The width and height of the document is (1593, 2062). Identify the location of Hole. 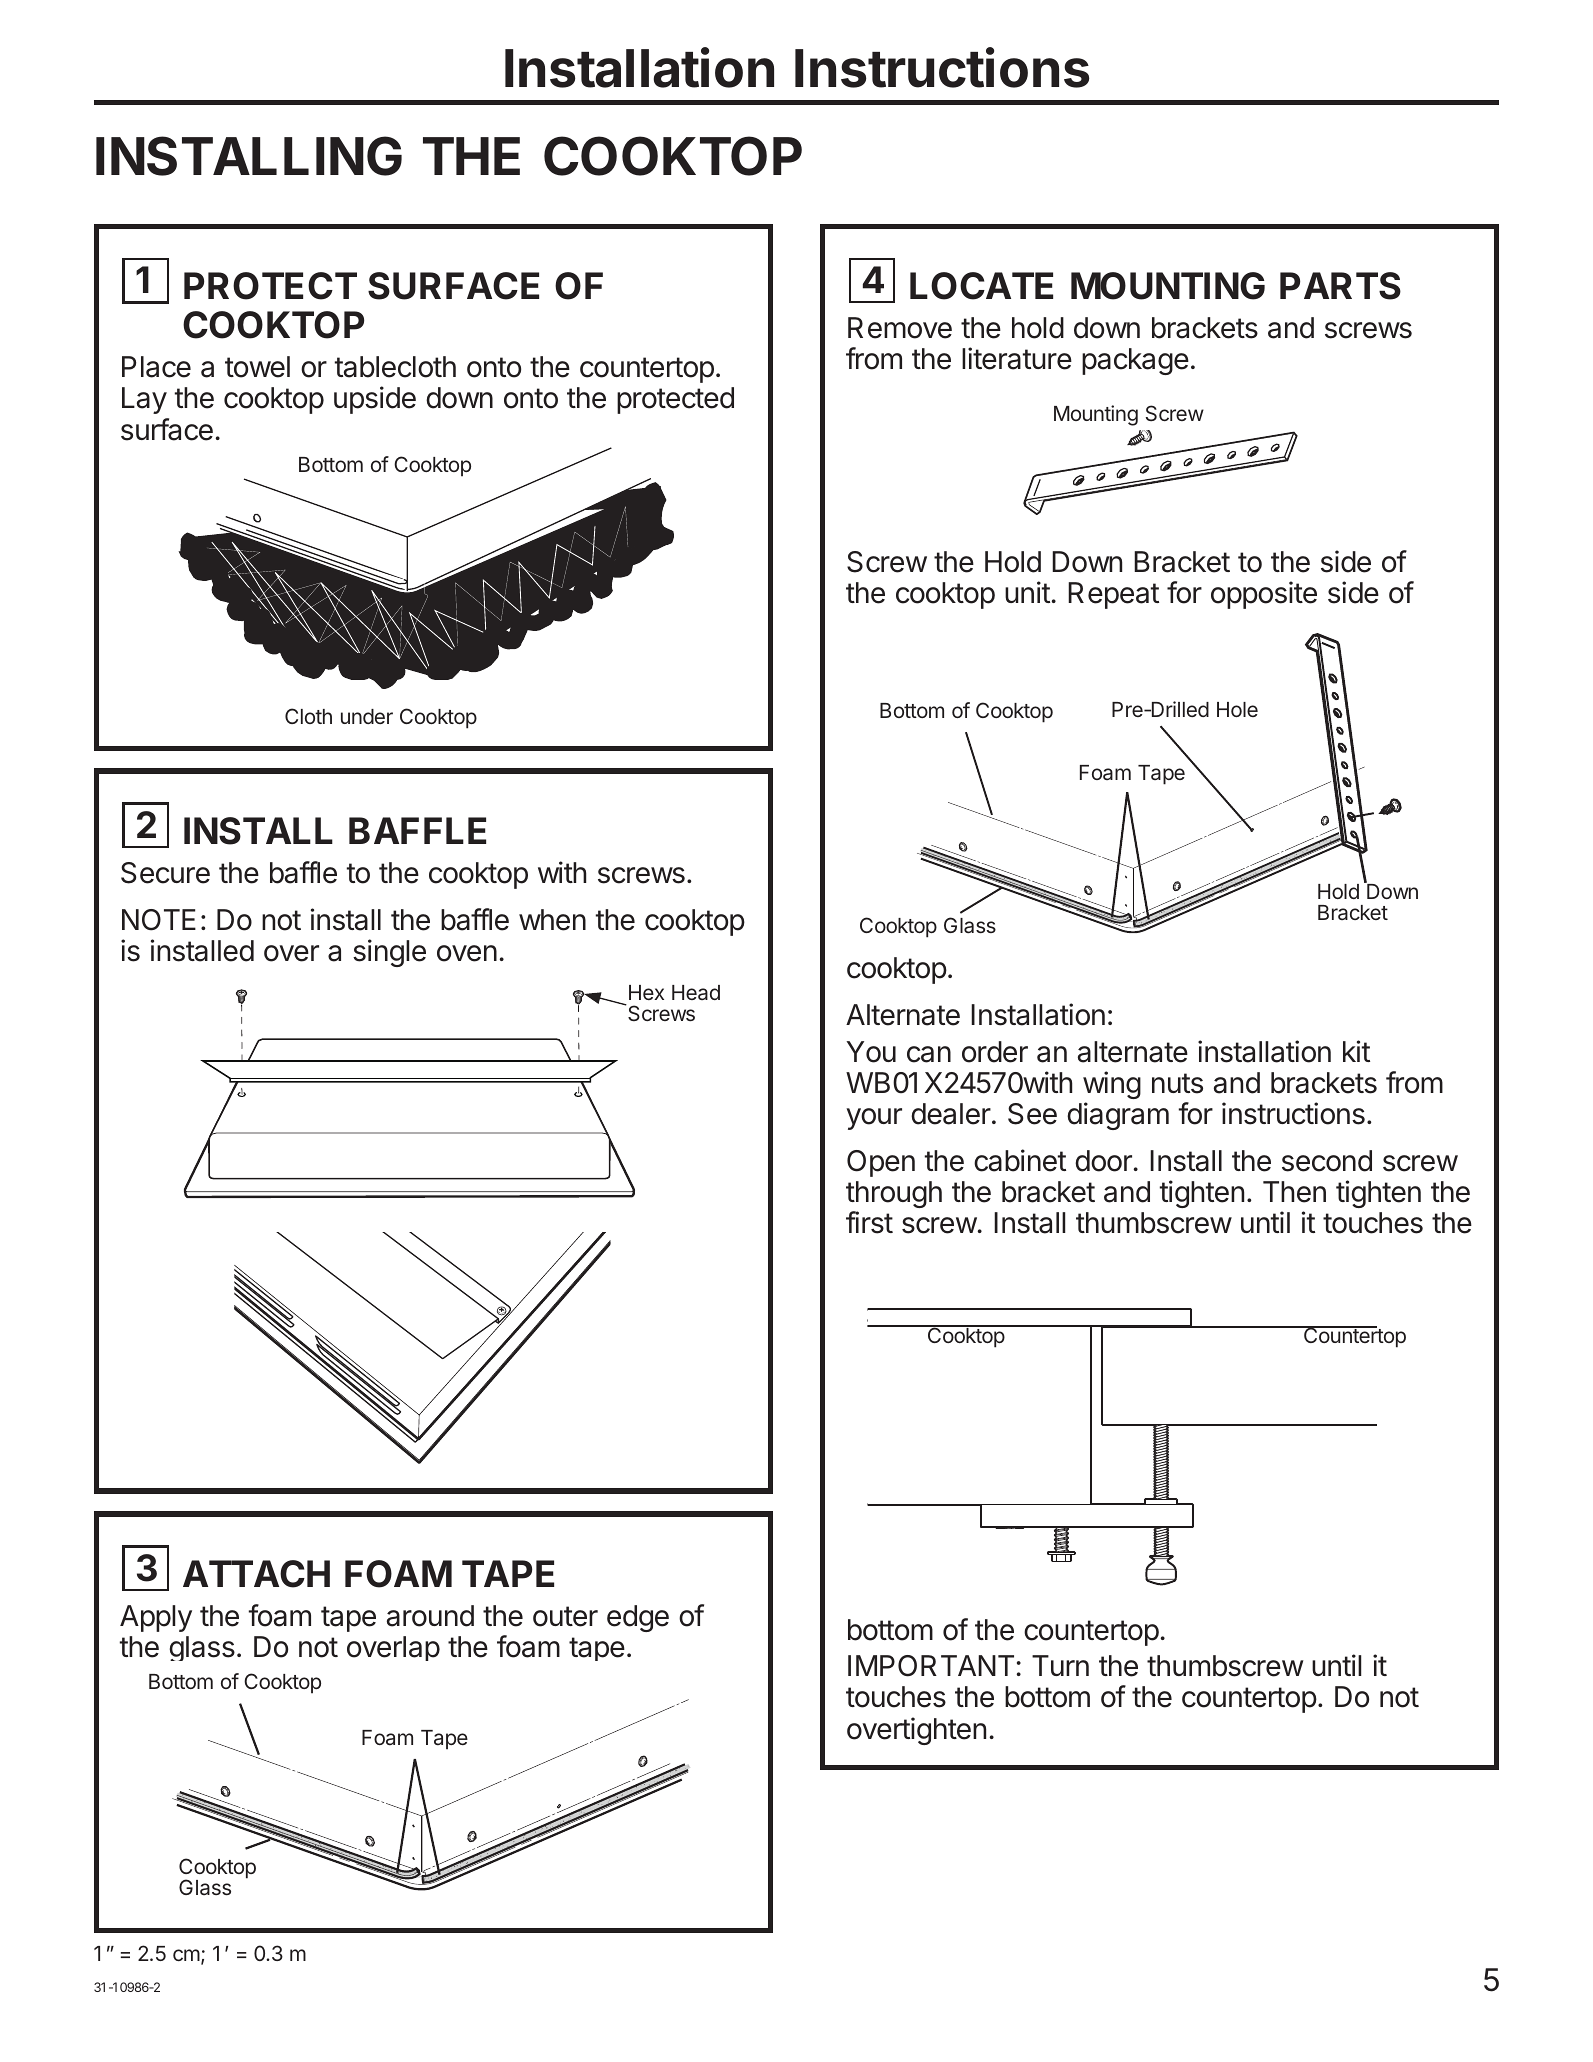
(1237, 709).
